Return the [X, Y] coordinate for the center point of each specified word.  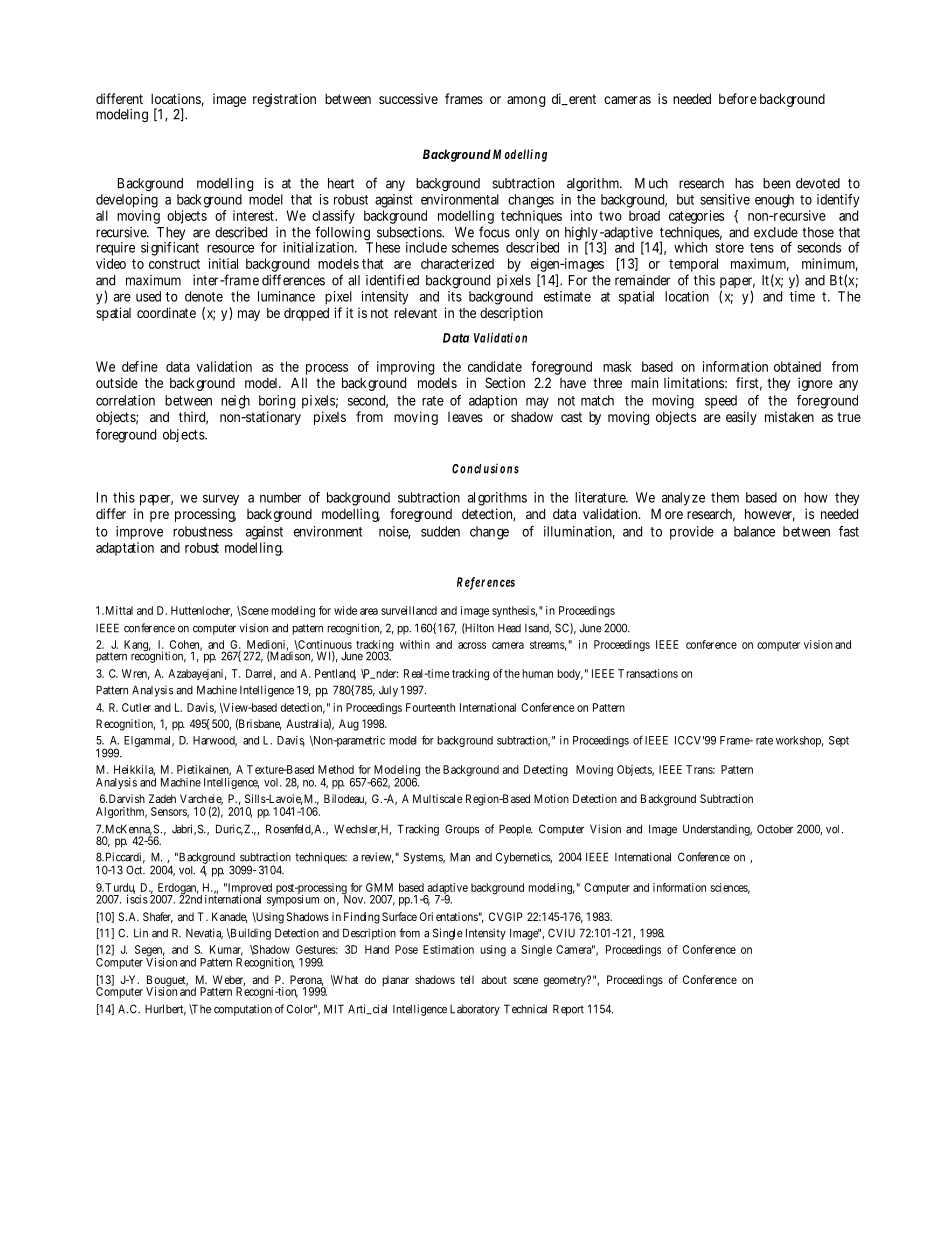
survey [221, 500]
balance [754, 531]
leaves [465, 417]
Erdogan [177, 890]
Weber [229, 980]
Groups [462, 830]
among [526, 101]
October [775, 829]
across [472, 645]
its [455, 296]
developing [127, 201]
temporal [693, 265]
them [725, 497]
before [738, 98]
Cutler [136, 707]
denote [204, 296]
